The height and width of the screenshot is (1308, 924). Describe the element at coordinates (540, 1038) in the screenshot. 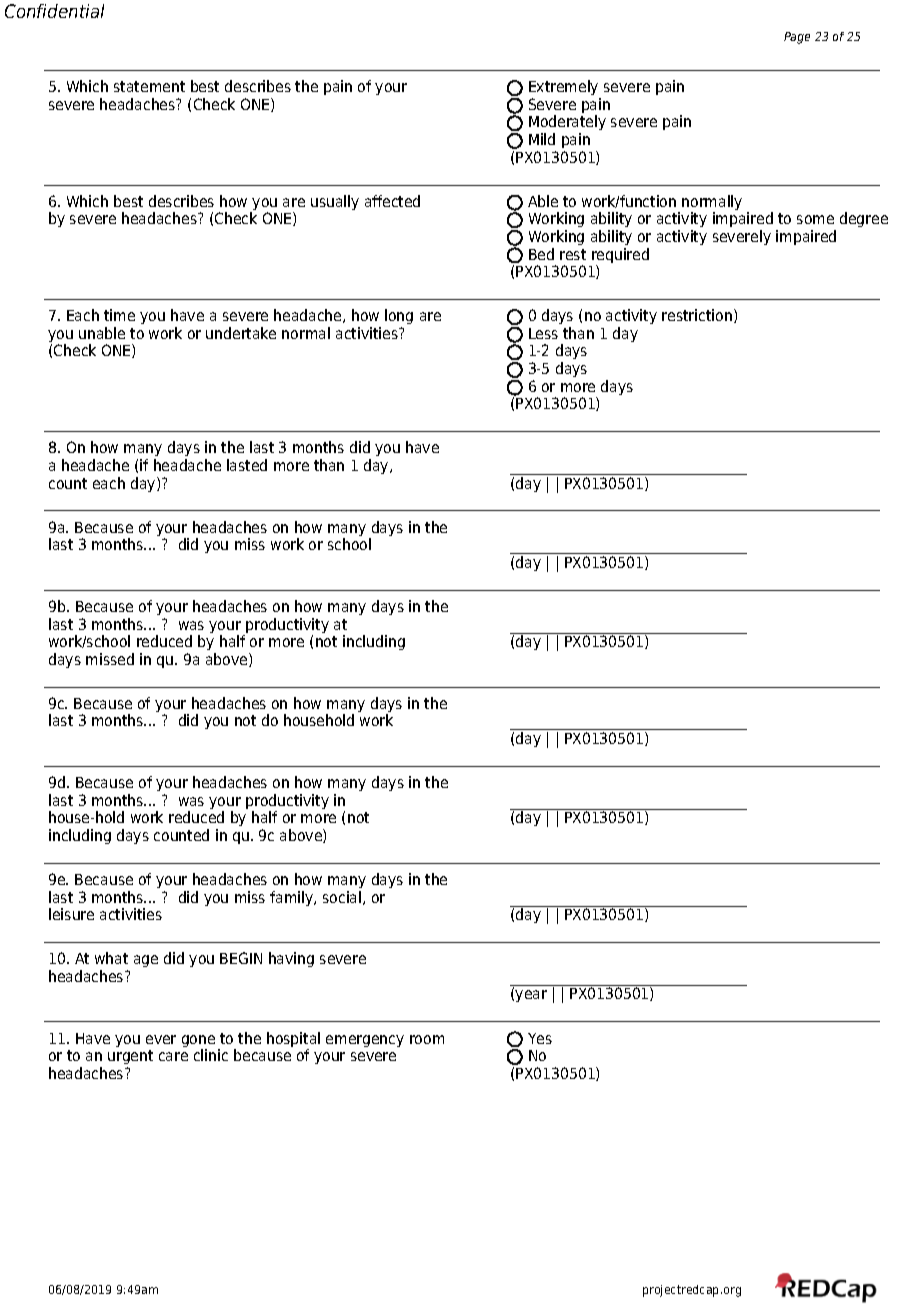

I see `Yes` at that location.
